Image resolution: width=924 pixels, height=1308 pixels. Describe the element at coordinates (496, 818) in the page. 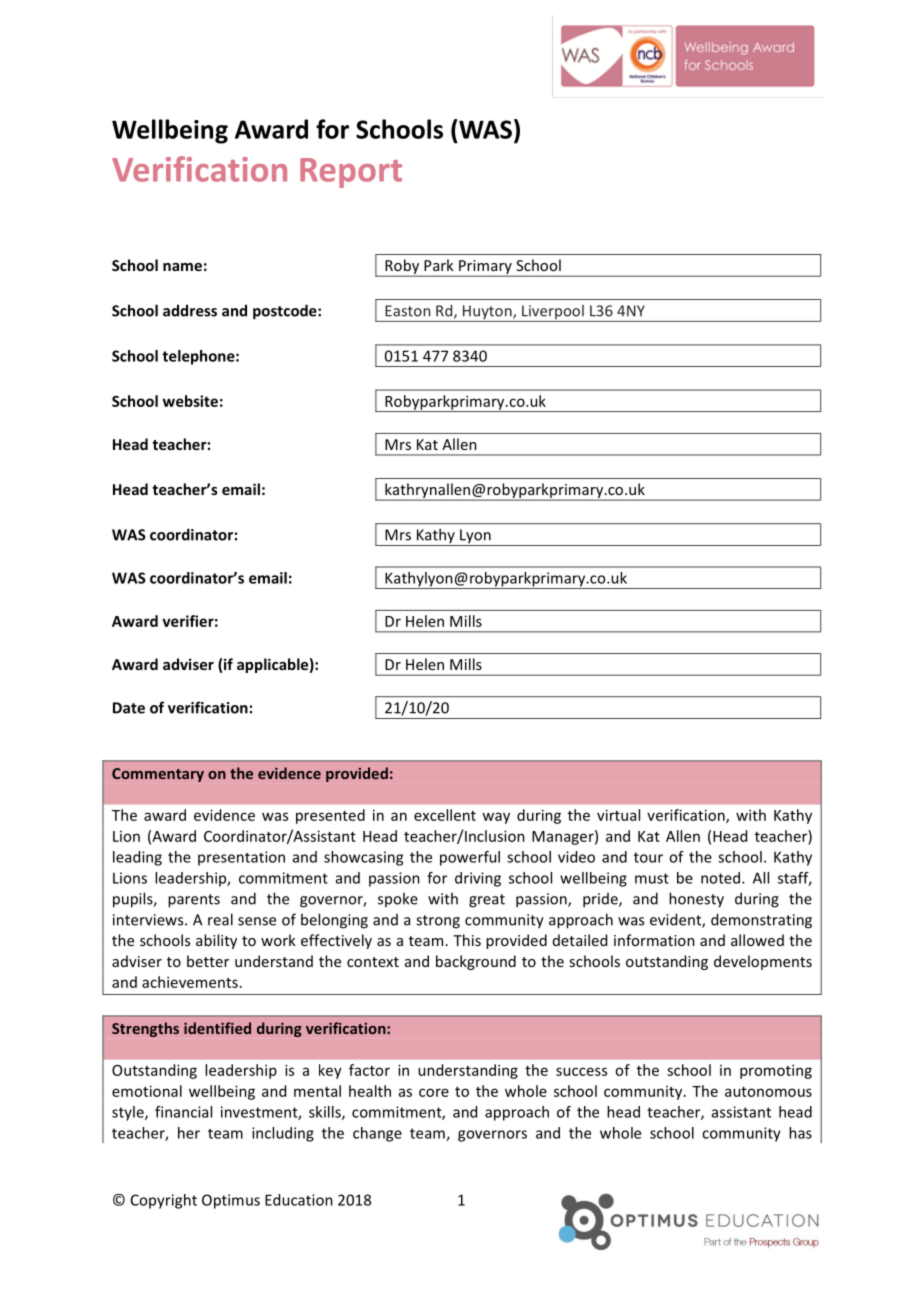

I see `way` at that location.
